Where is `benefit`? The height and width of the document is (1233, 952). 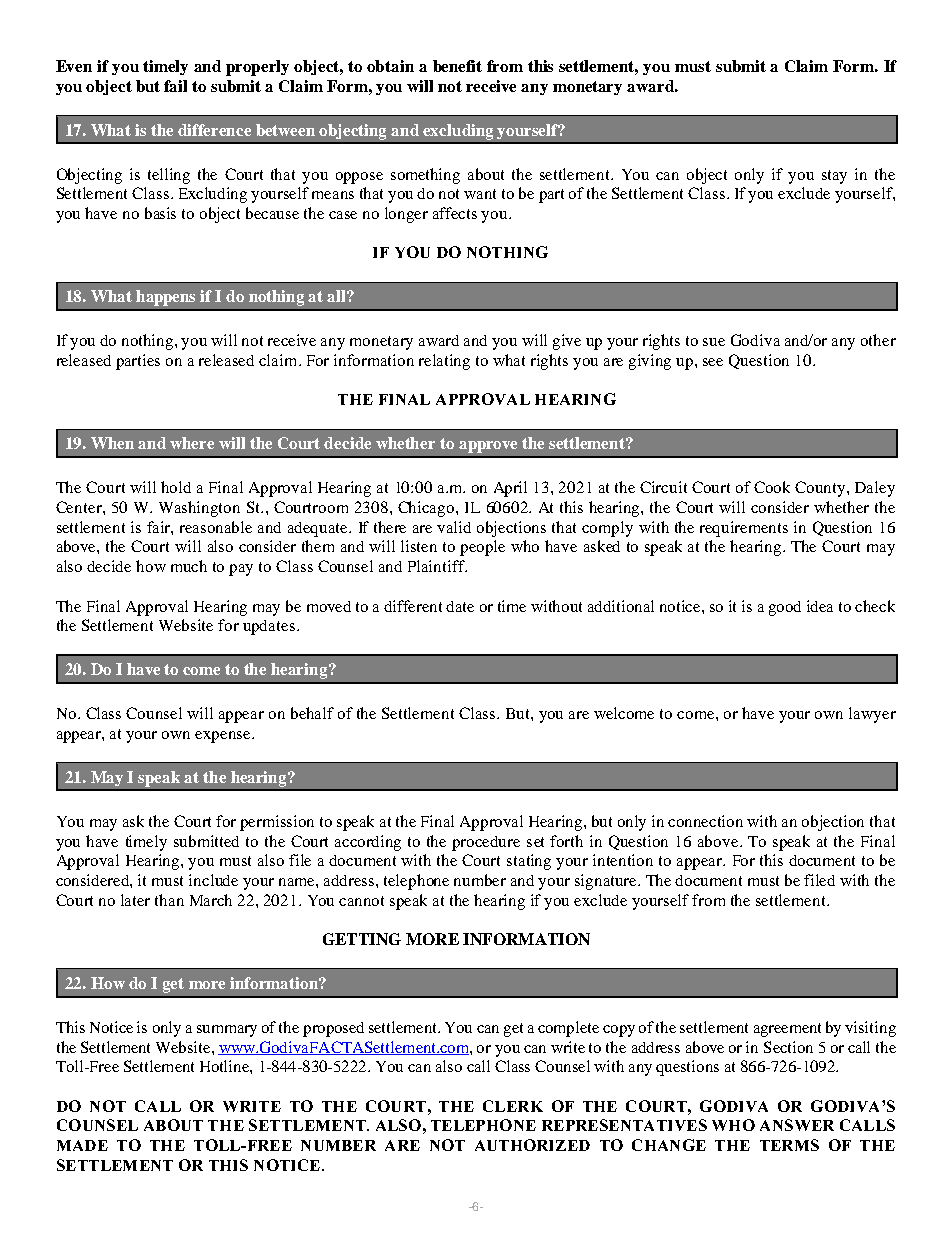 benefit is located at coordinates (457, 66).
